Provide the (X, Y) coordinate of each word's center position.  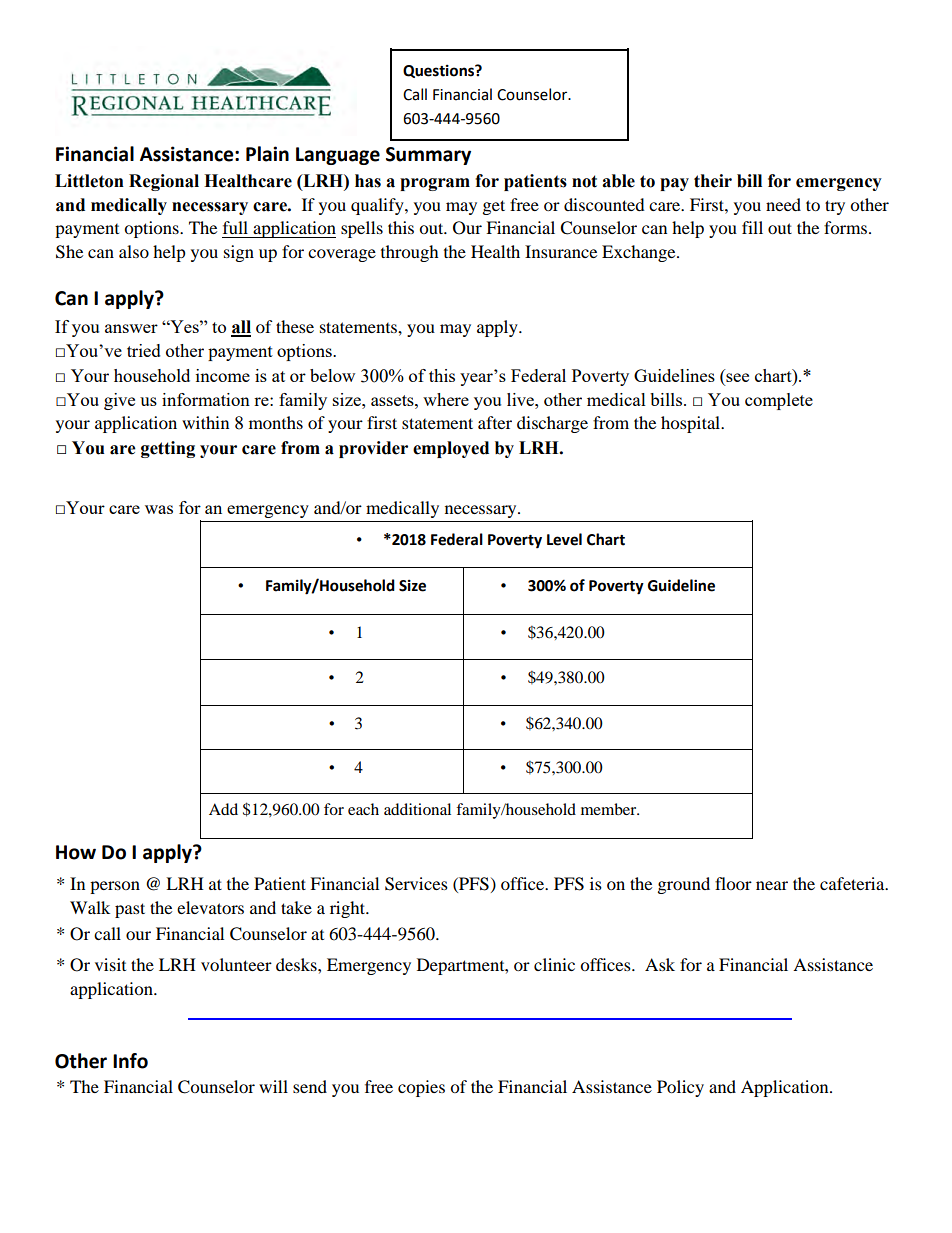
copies (421, 1088)
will (273, 1086)
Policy (680, 1088)
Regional (164, 182)
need (783, 204)
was (159, 509)
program (435, 184)
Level (564, 539)
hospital (692, 424)
